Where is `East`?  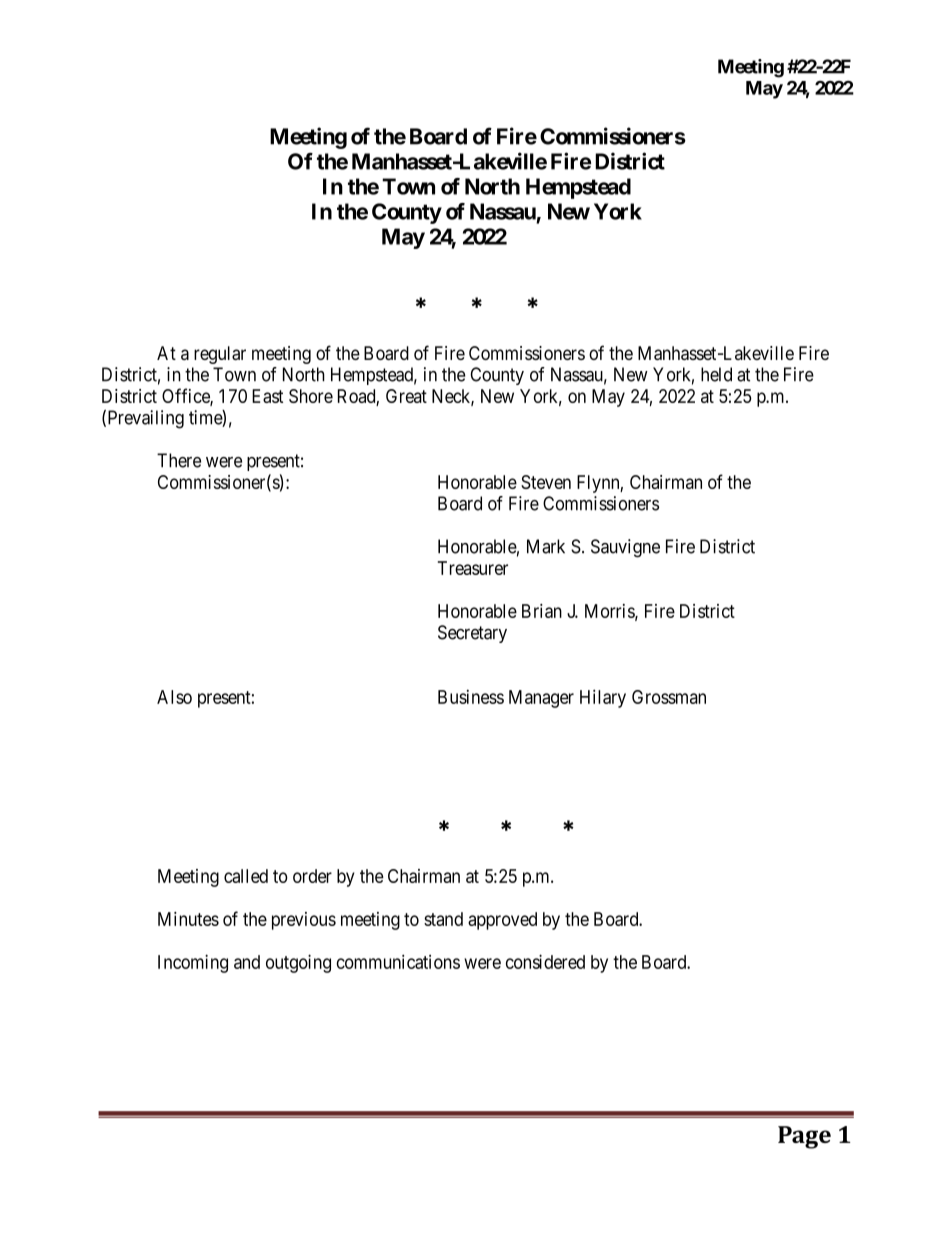 East is located at coordinates (267, 396).
